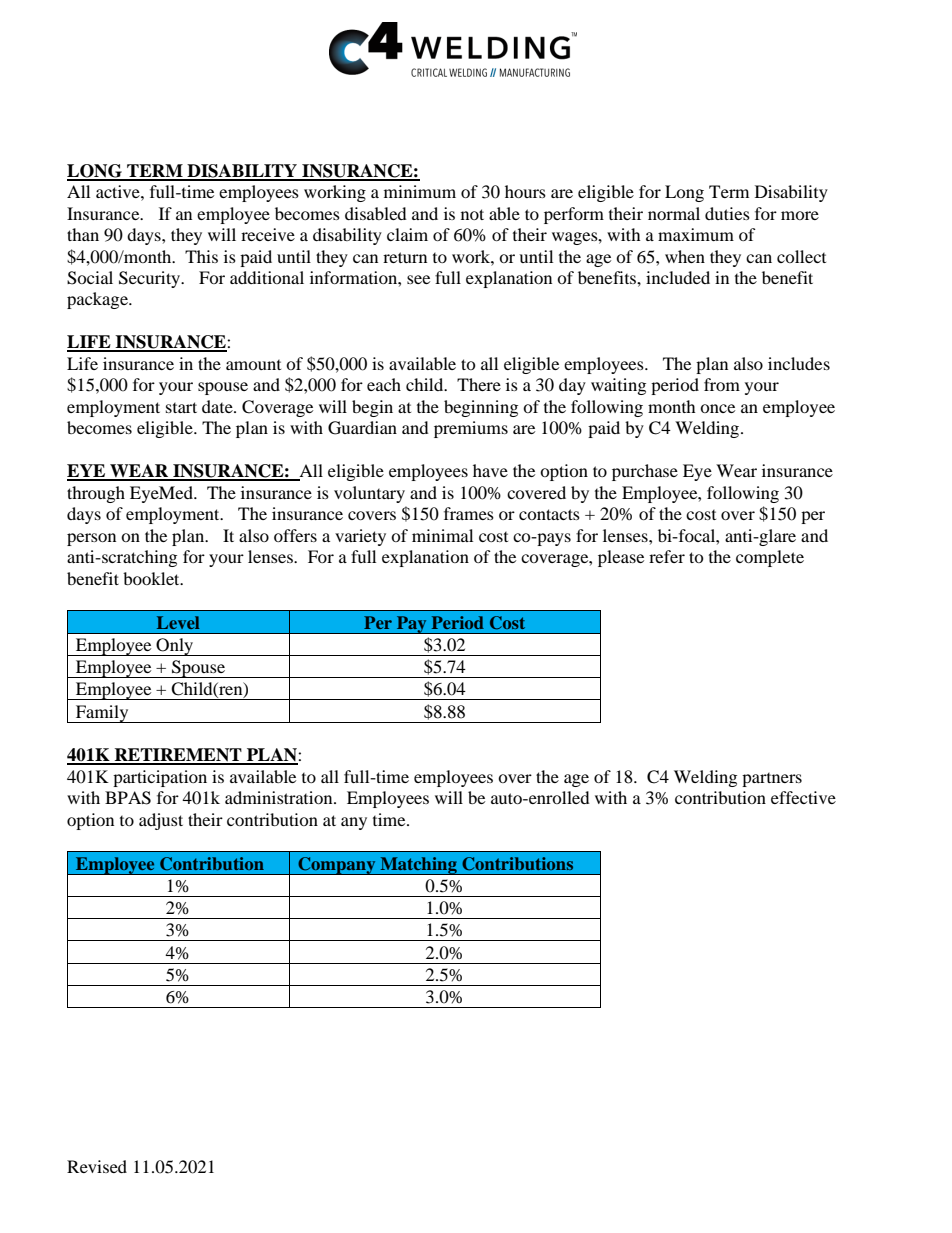 The image size is (952, 1233). Describe the element at coordinates (727, 213) in the screenshot. I see `duties` at that location.
